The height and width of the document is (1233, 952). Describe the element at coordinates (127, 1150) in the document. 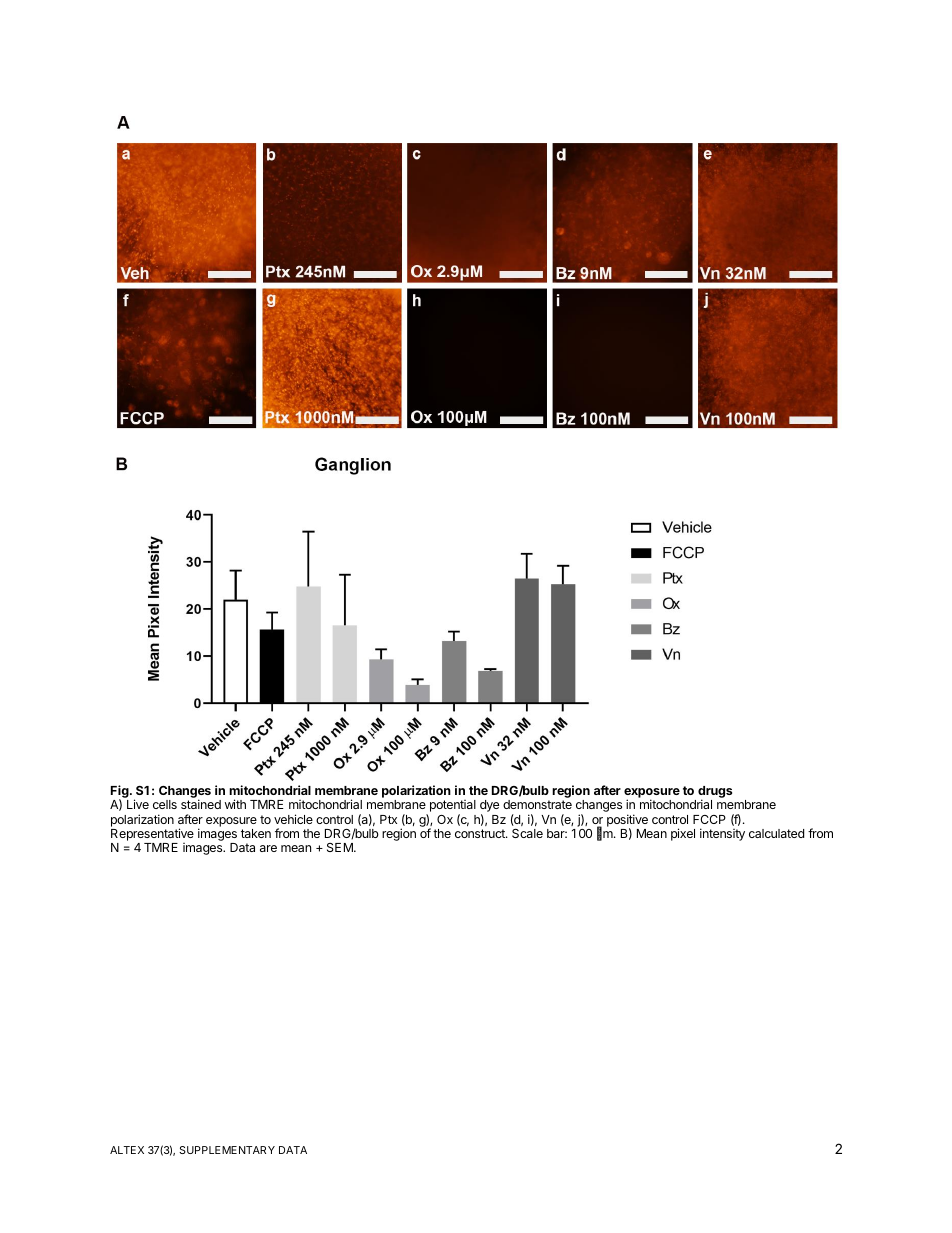

I see `ALTEX` at that location.
